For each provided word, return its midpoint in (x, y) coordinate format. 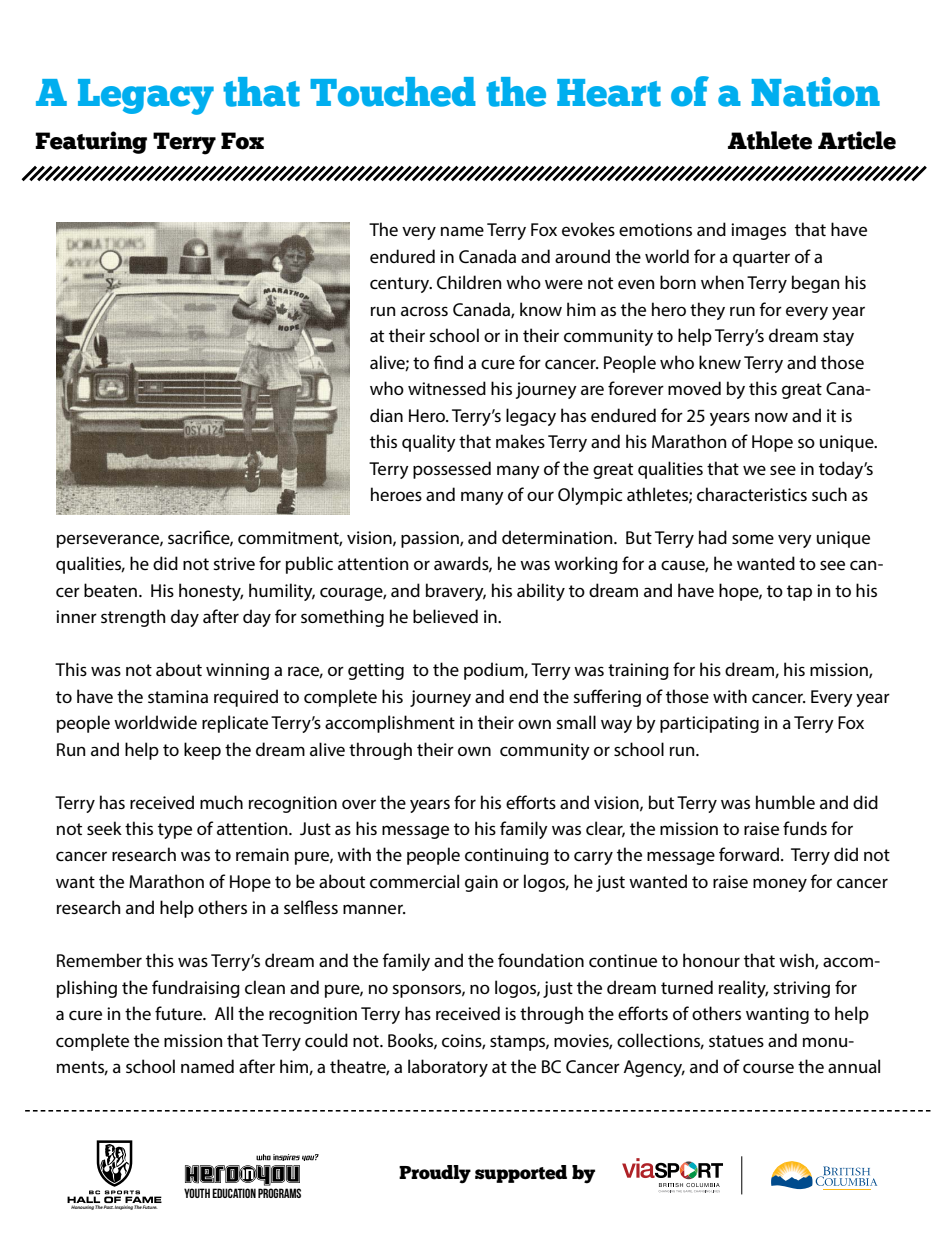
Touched (393, 92)
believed (445, 616)
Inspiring (123, 1207)
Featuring (91, 142)
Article (857, 140)
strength (133, 618)
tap (799, 593)
